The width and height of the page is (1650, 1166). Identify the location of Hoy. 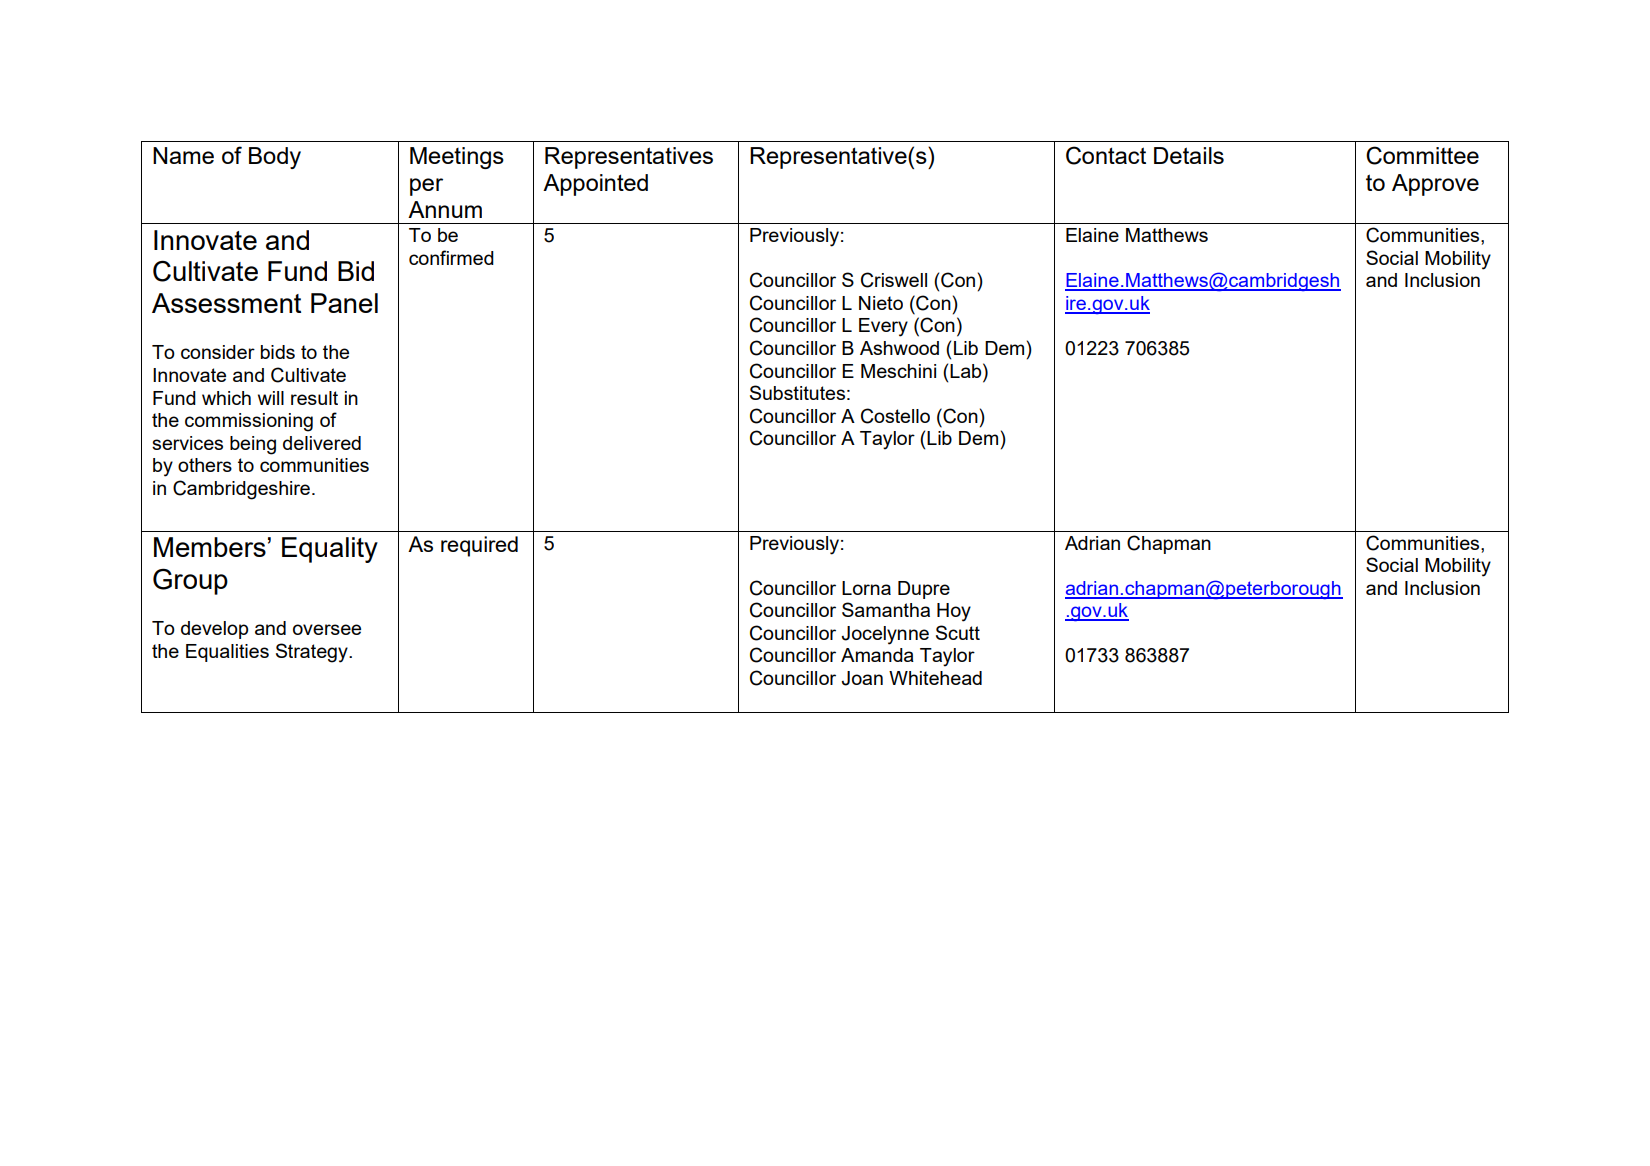
(954, 612).
